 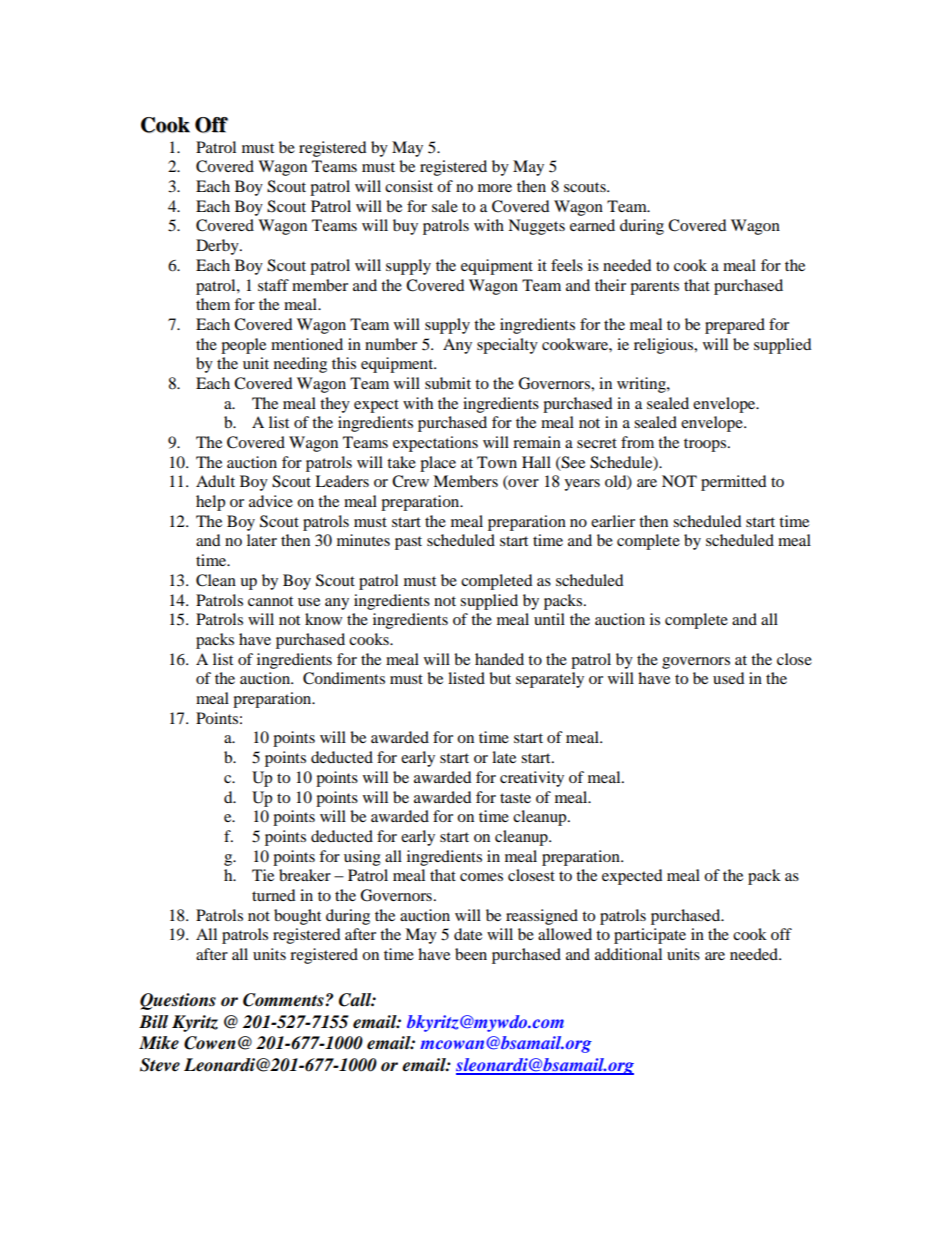 I want to click on been, so click(x=471, y=954).
